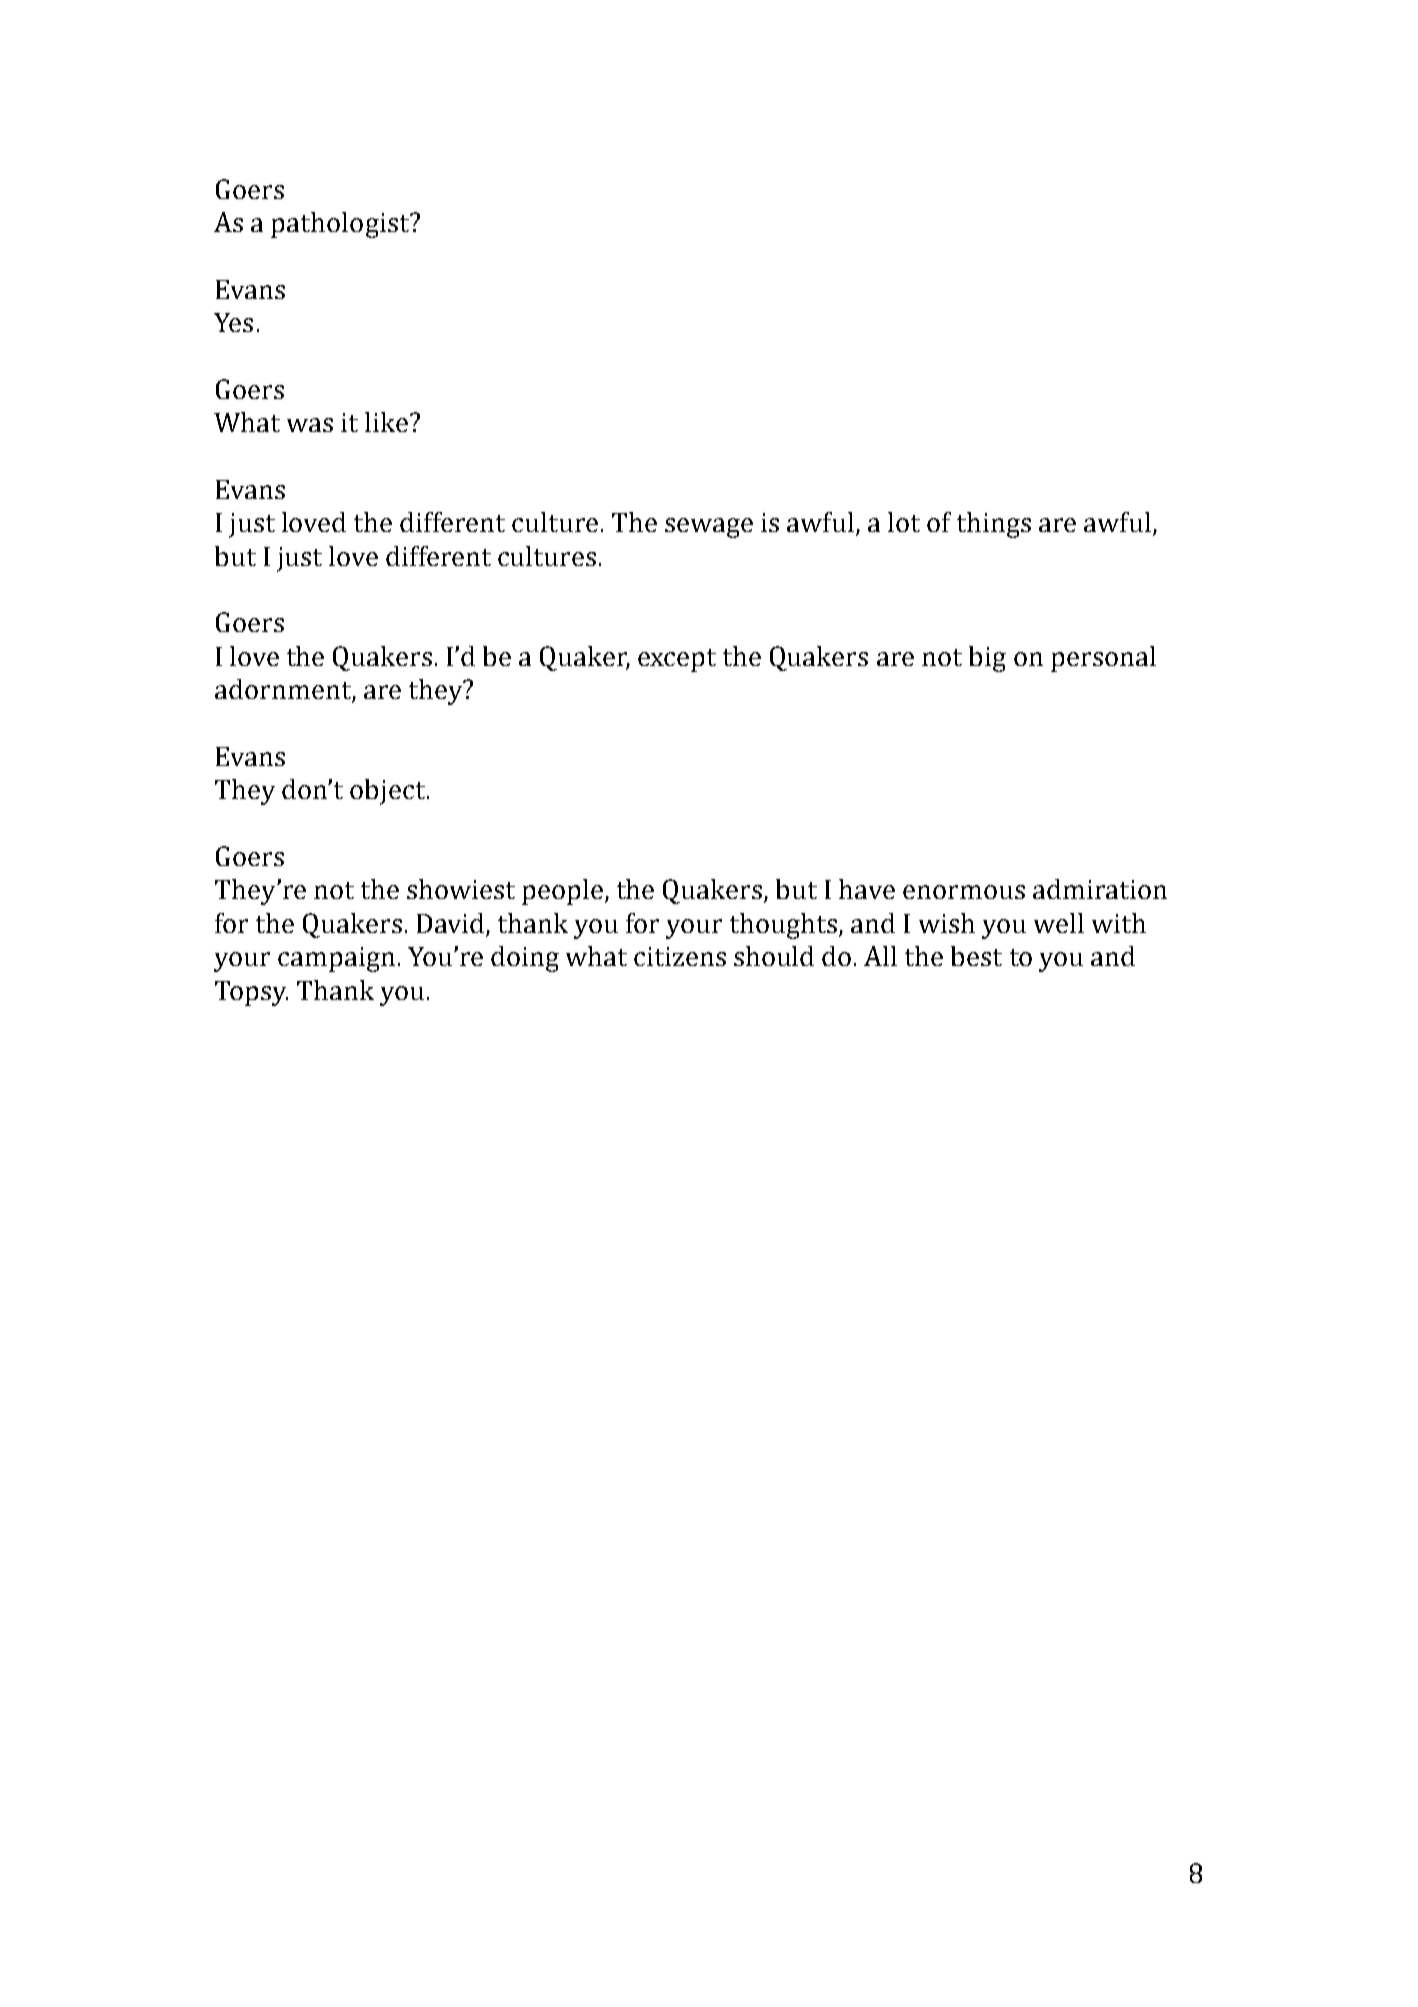  I want to click on enormous, so click(964, 892).
